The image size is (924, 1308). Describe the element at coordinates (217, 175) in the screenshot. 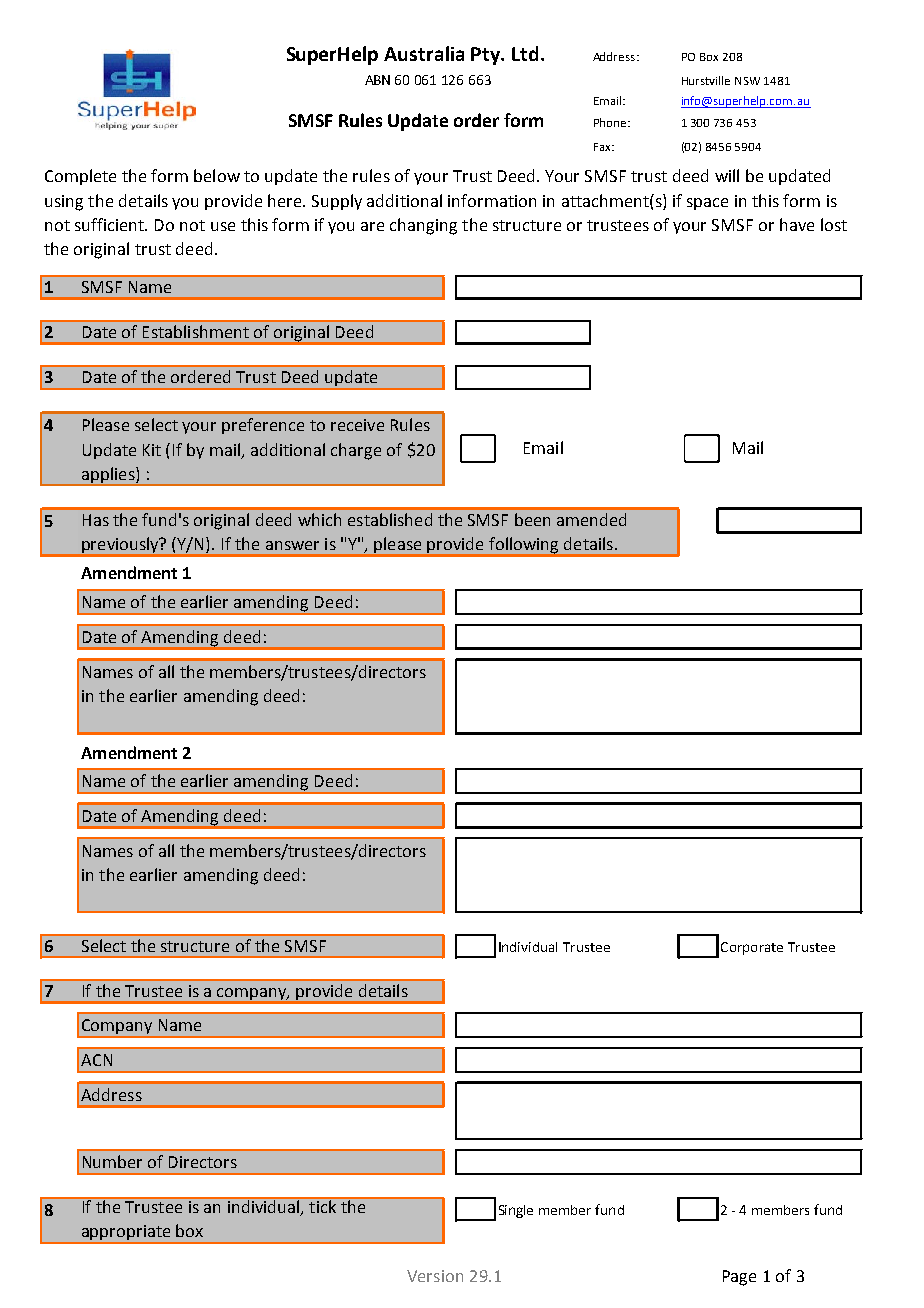

I see `below` at that location.
